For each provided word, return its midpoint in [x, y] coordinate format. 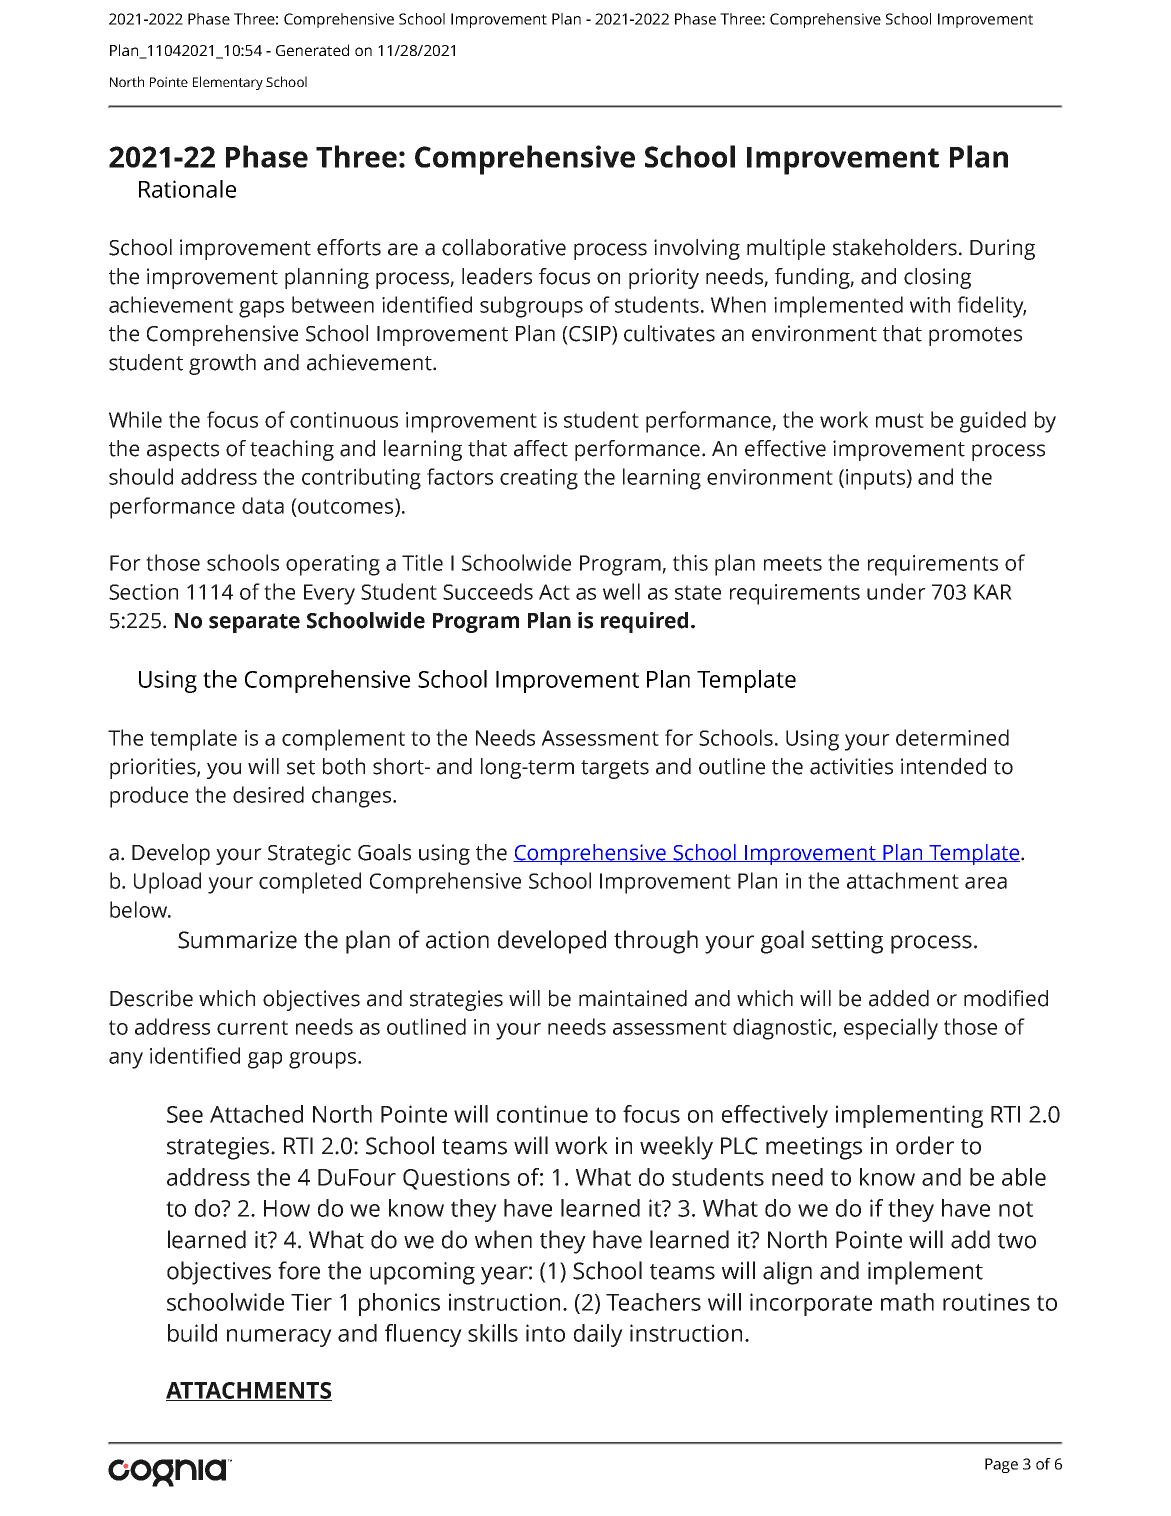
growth [222, 364]
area [986, 883]
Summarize [237, 940]
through [656, 942]
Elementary [228, 83]
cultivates [669, 333]
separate [254, 623]
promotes [975, 336]
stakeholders [895, 247]
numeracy [279, 1338]
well [621, 591]
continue [542, 1114]
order [925, 1145]
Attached [256, 1114]
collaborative [504, 247]
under [896, 591]
